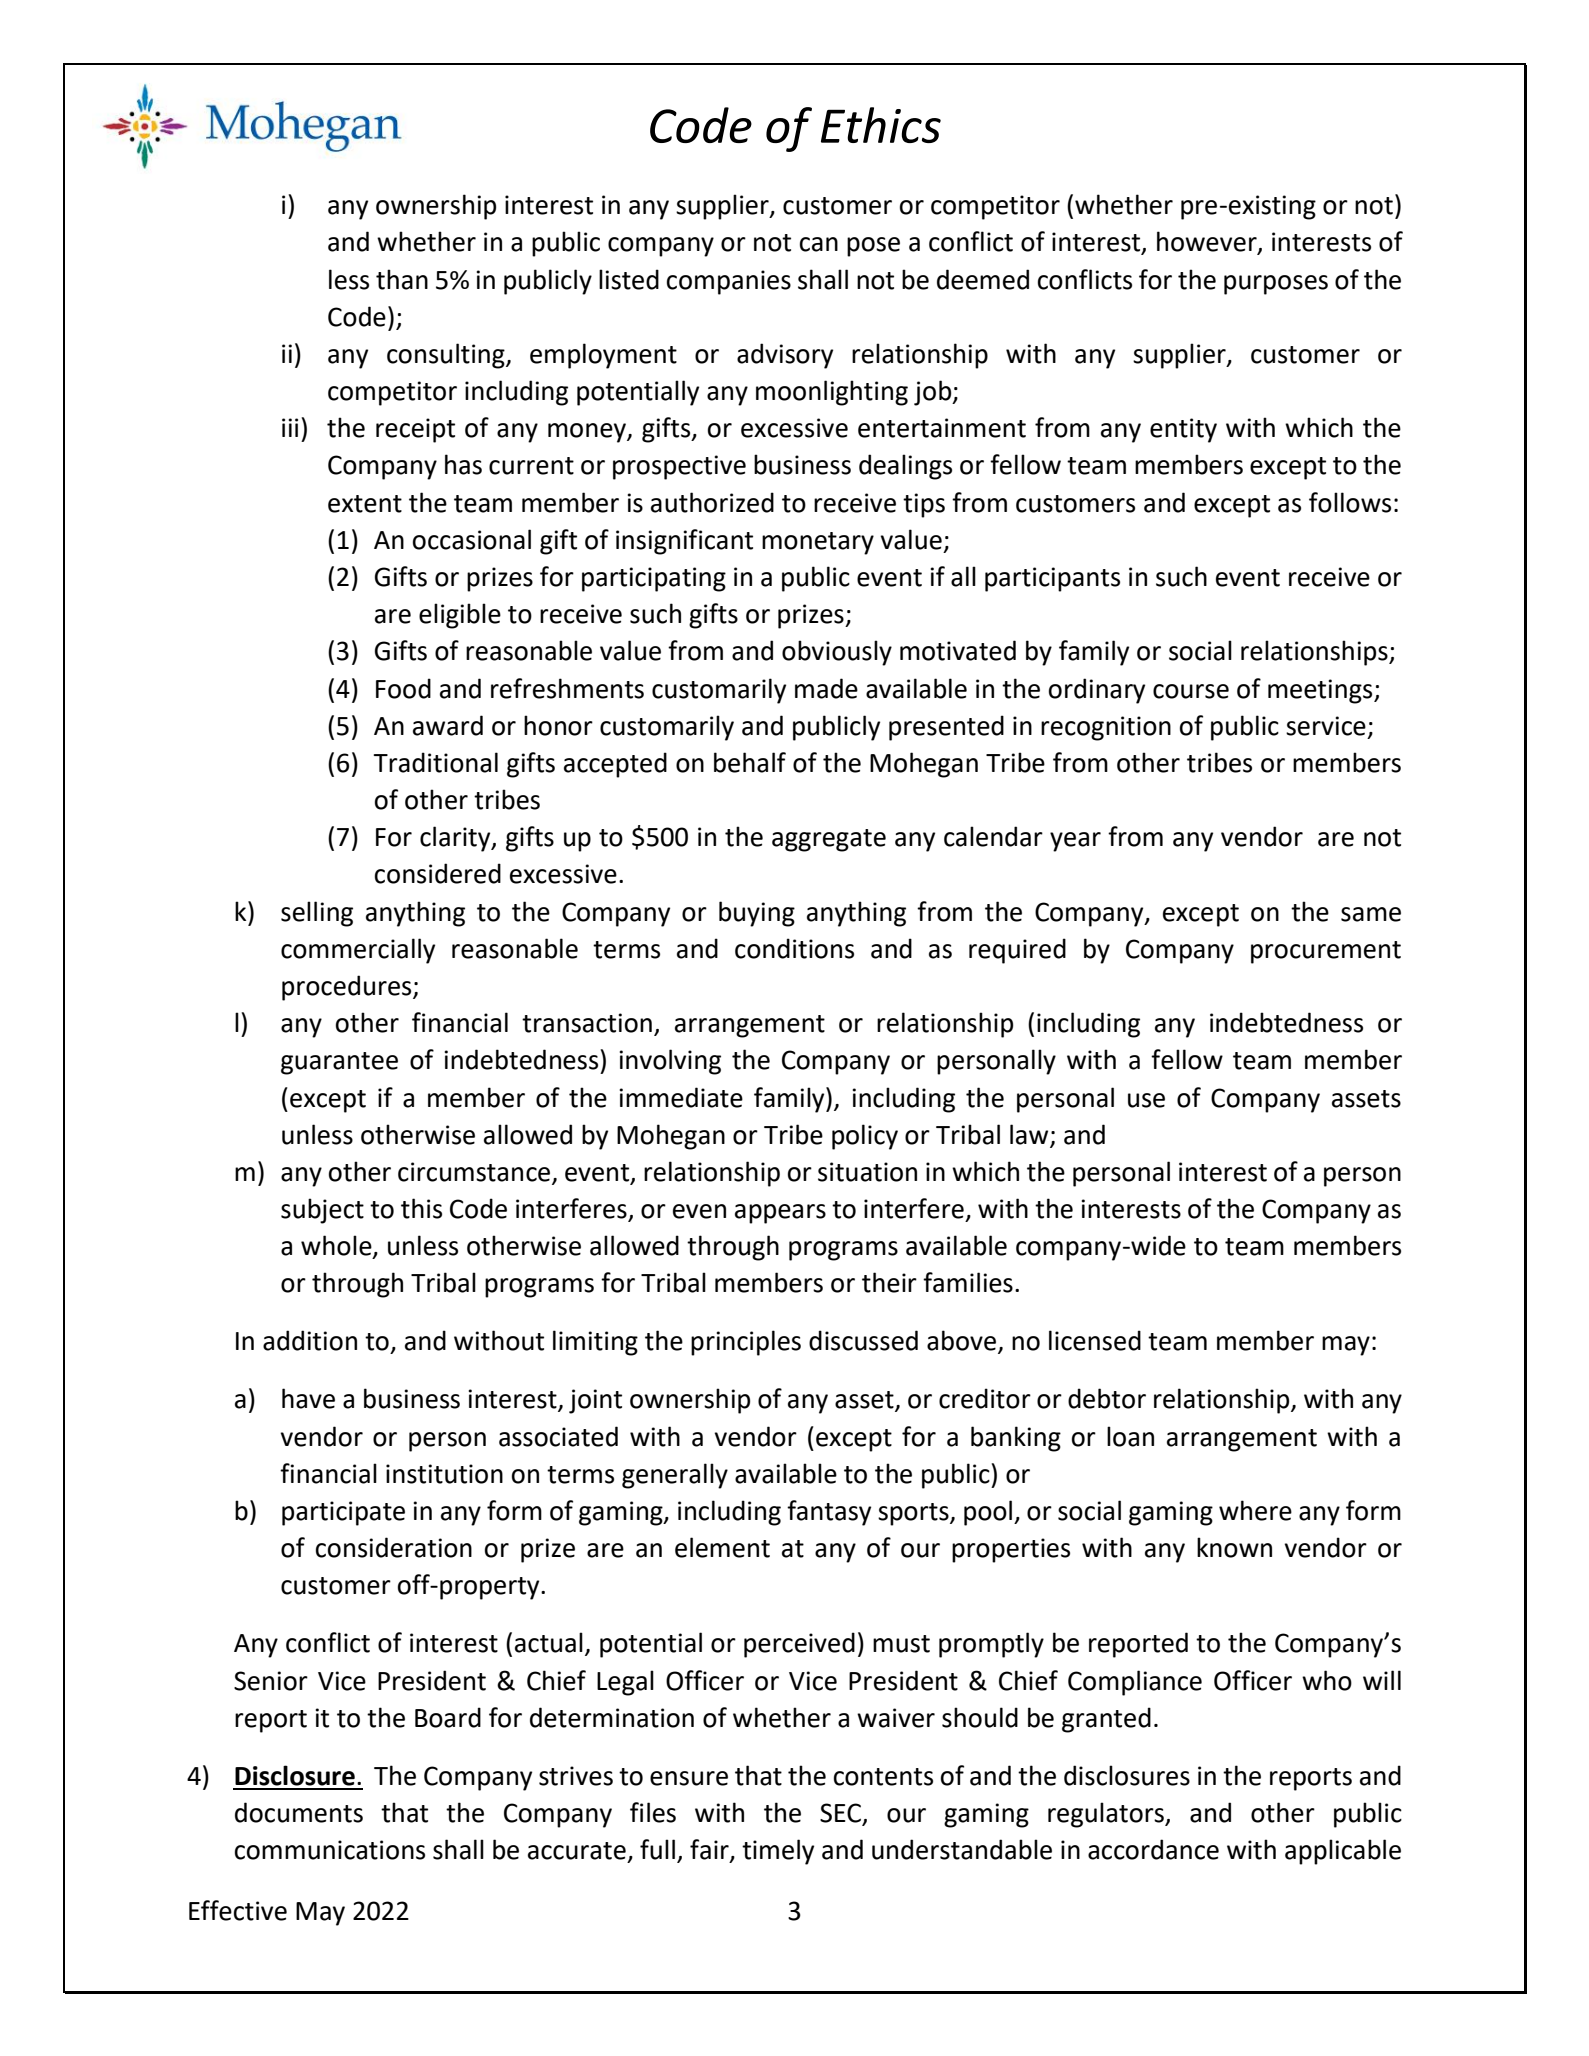 This screenshot has width=1589, height=2056. I want to click on fantasy, so click(829, 1513).
